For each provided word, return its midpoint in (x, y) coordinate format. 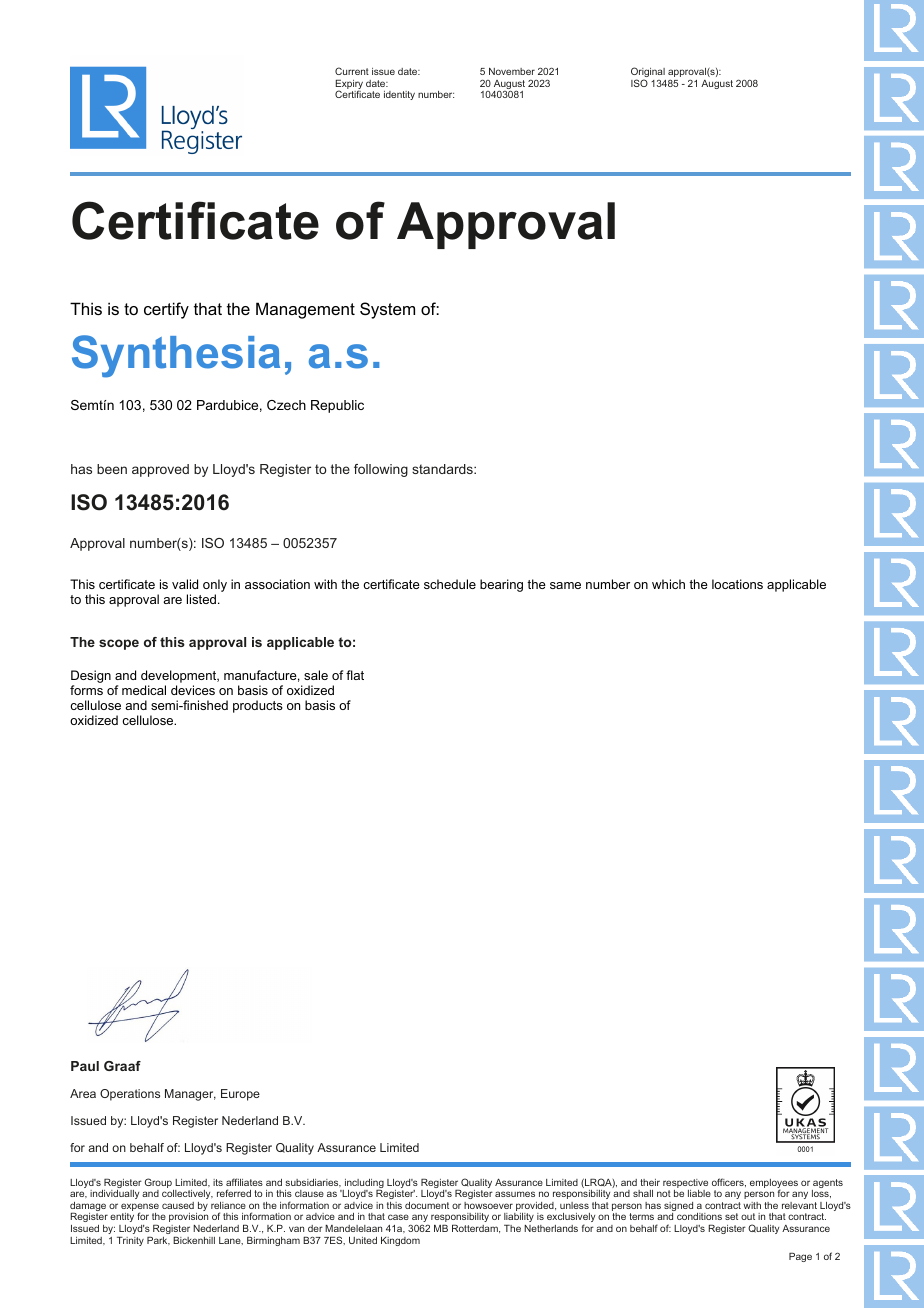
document (427, 1205)
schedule (450, 584)
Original (648, 73)
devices (193, 690)
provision (188, 1217)
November (512, 71)
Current (352, 71)
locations (737, 584)
